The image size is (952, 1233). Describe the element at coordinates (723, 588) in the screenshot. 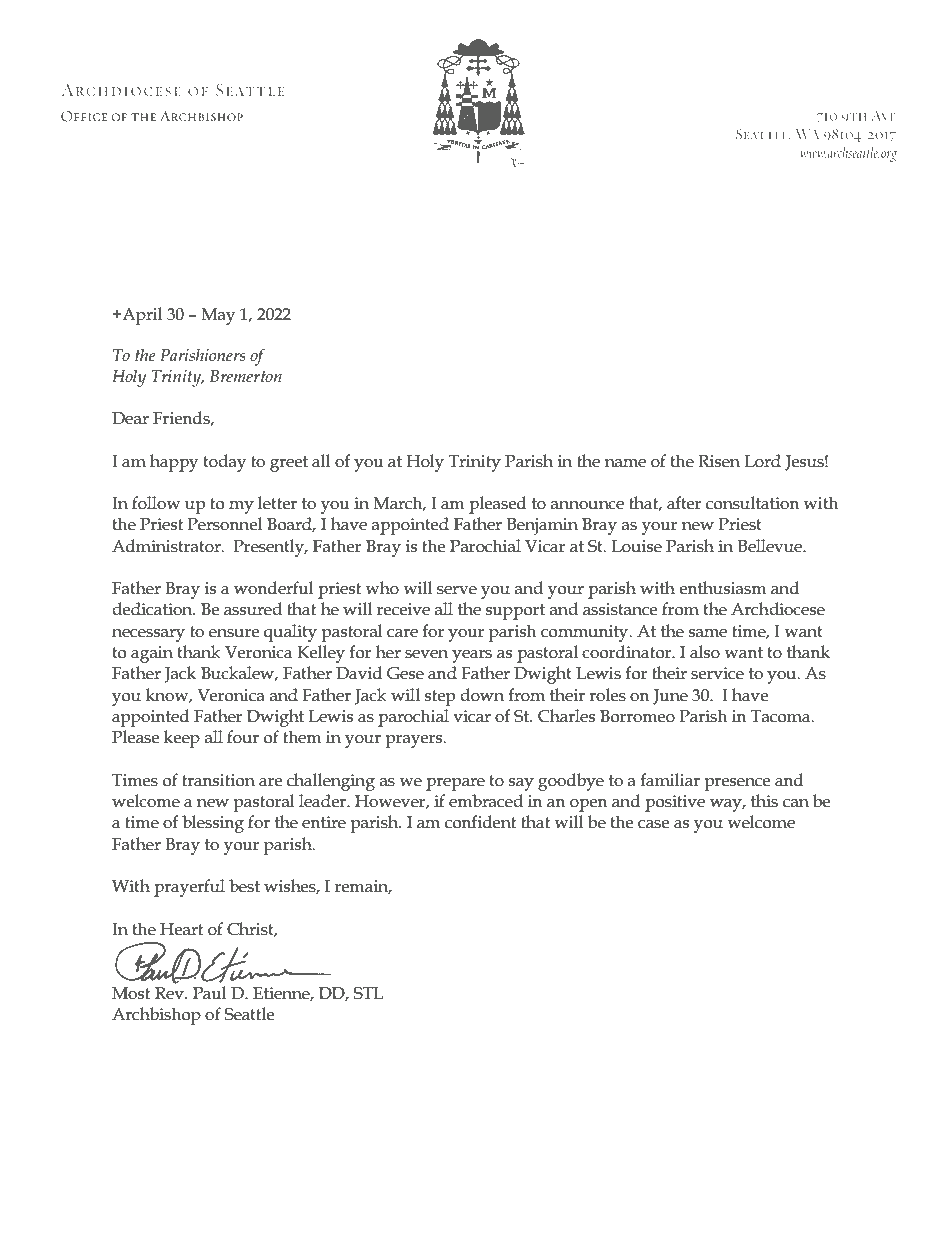

I see `enthusiasm` at that location.
